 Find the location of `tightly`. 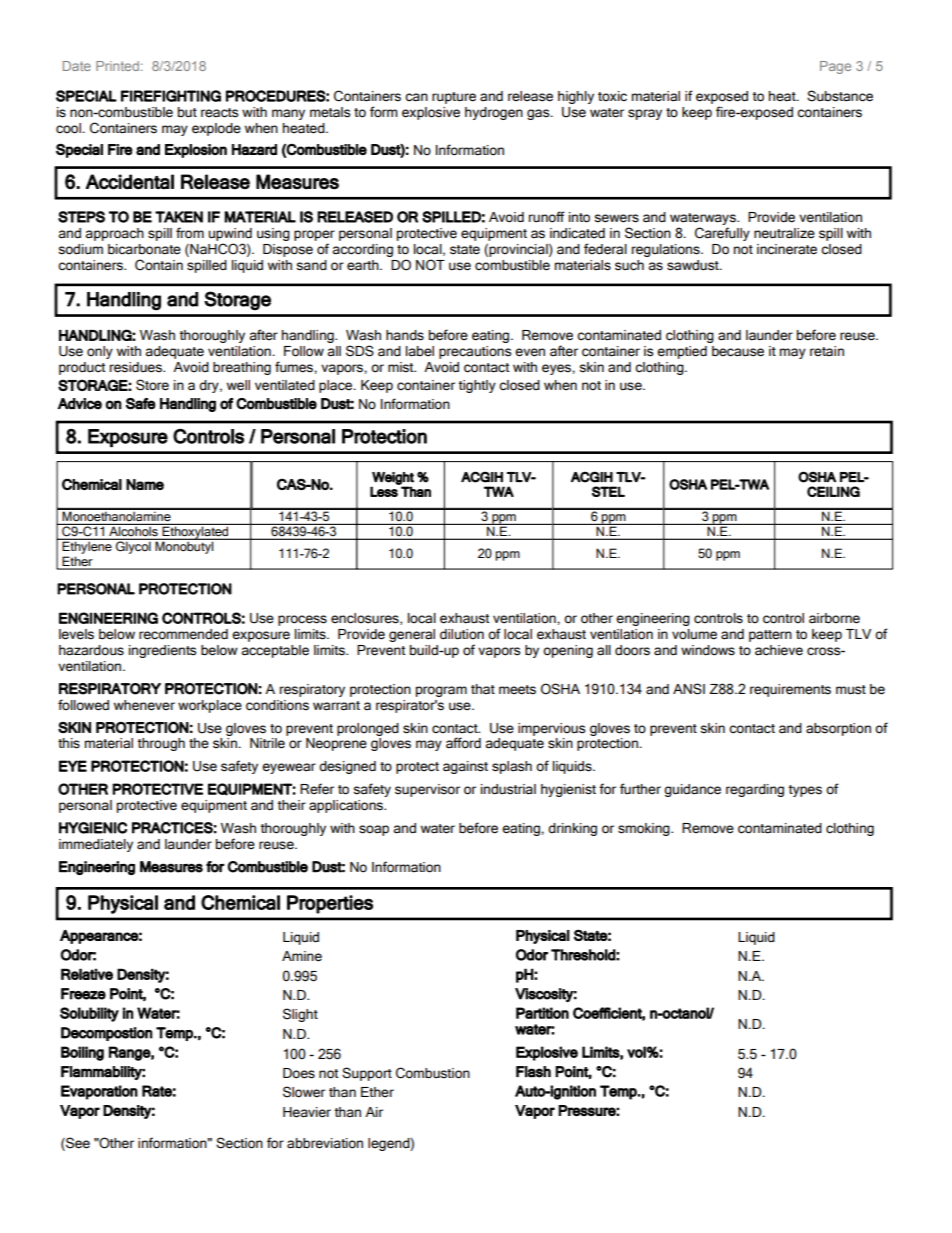

tightly is located at coordinates (477, 386).
